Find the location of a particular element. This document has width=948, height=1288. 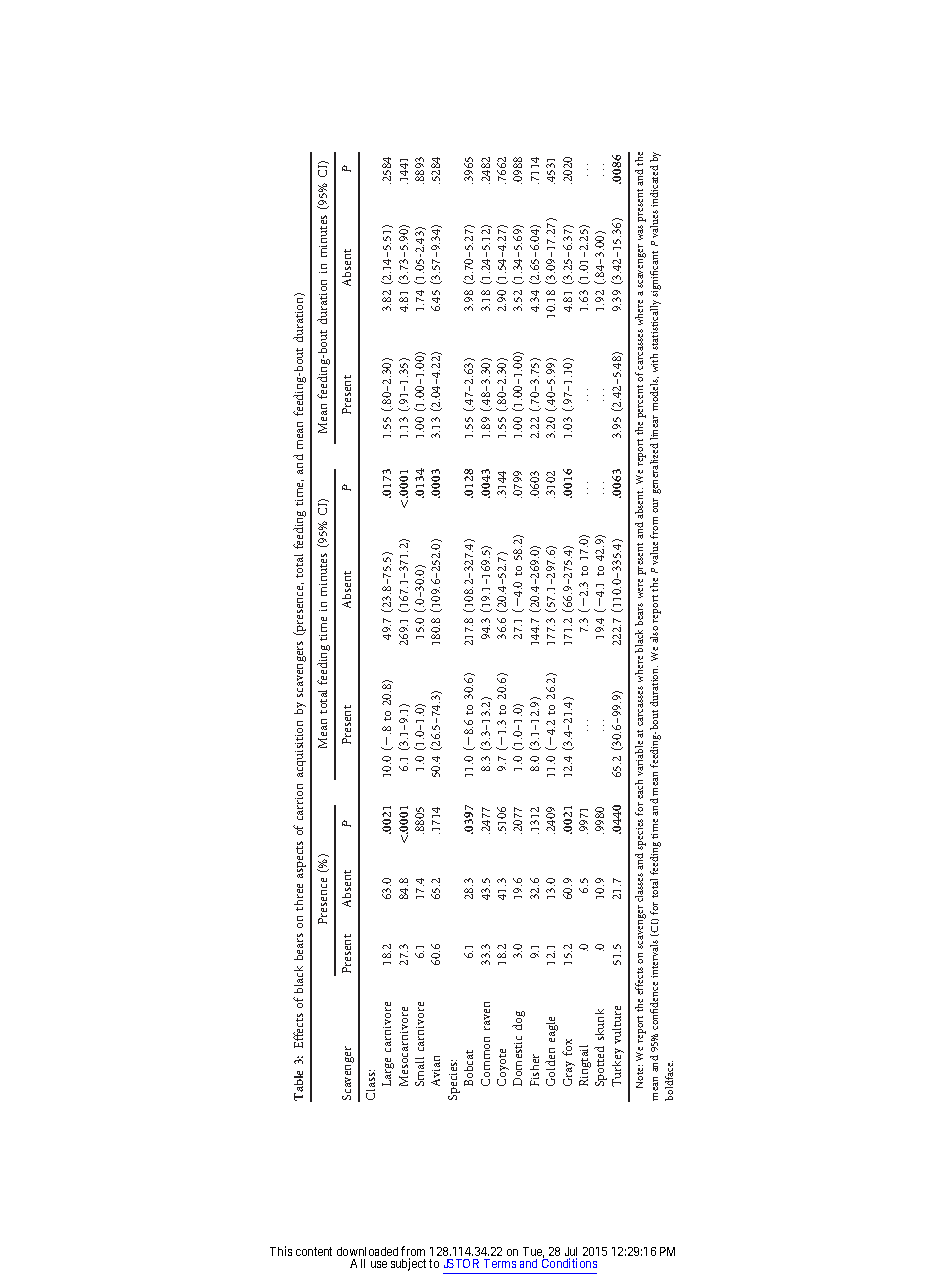

JSTOR is located at coordinates (461, 1263).
